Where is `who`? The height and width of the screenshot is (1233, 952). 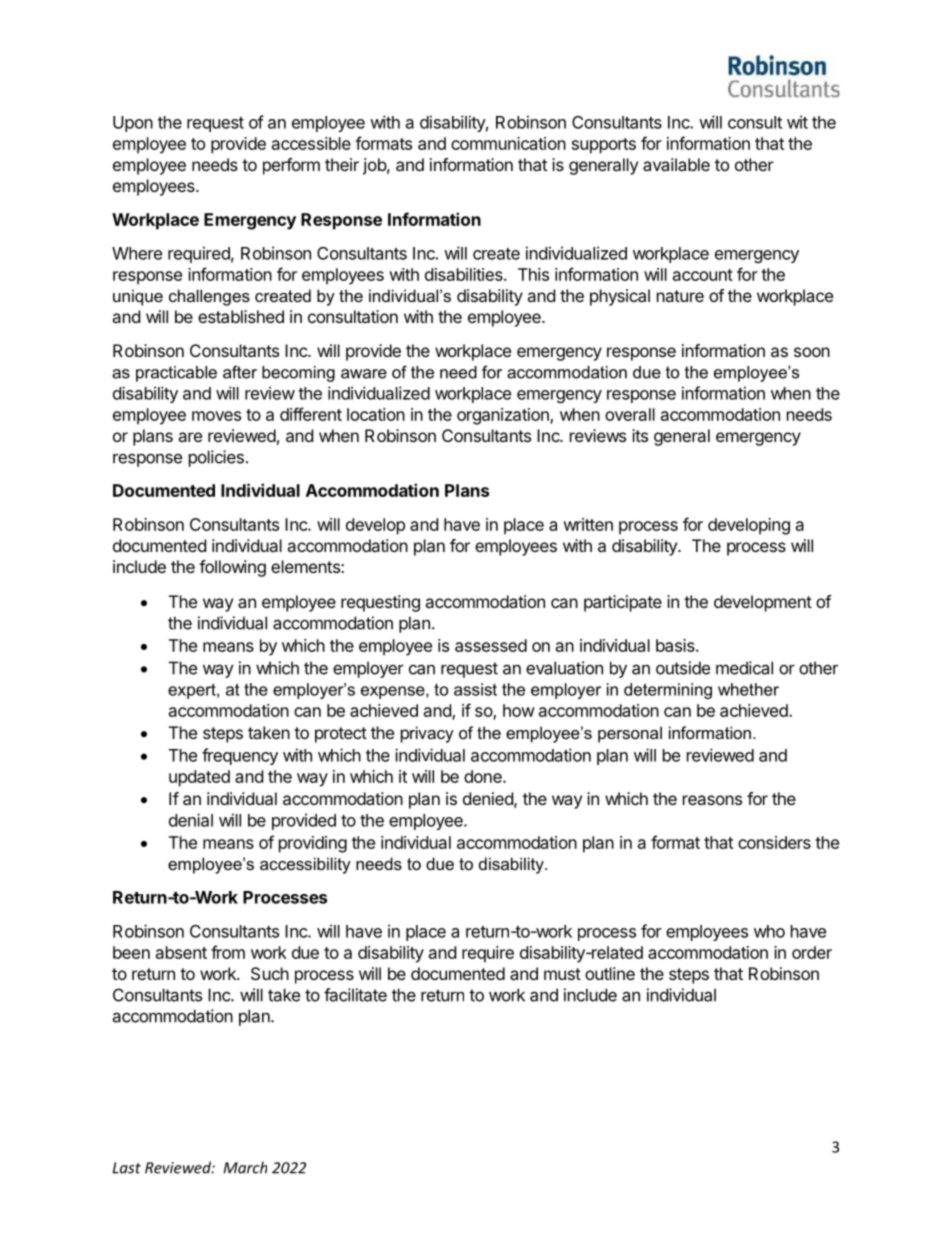 who is located at coordinates (769, 931).
